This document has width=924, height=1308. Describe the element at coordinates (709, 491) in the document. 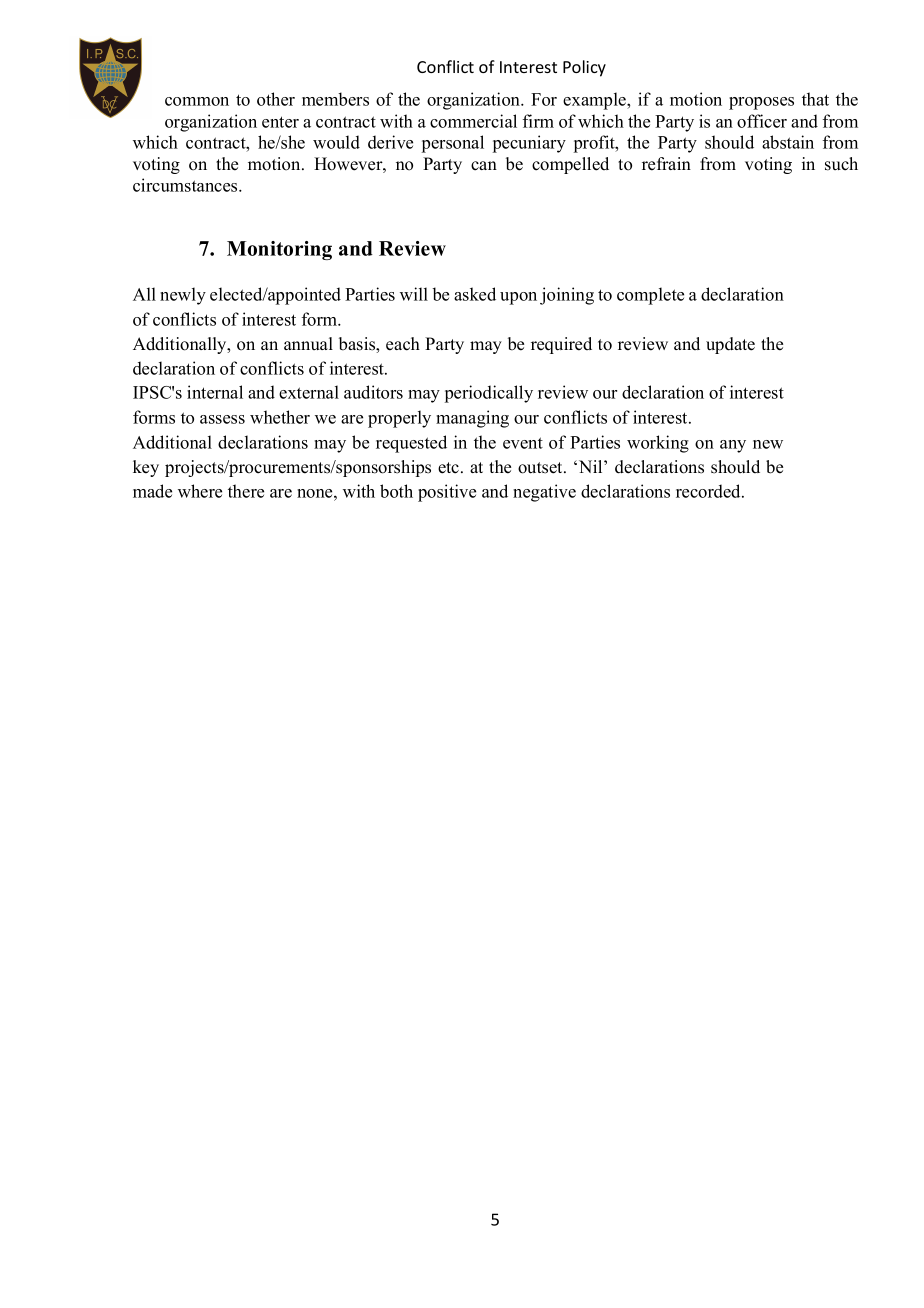

I see `recorded` at that location.
